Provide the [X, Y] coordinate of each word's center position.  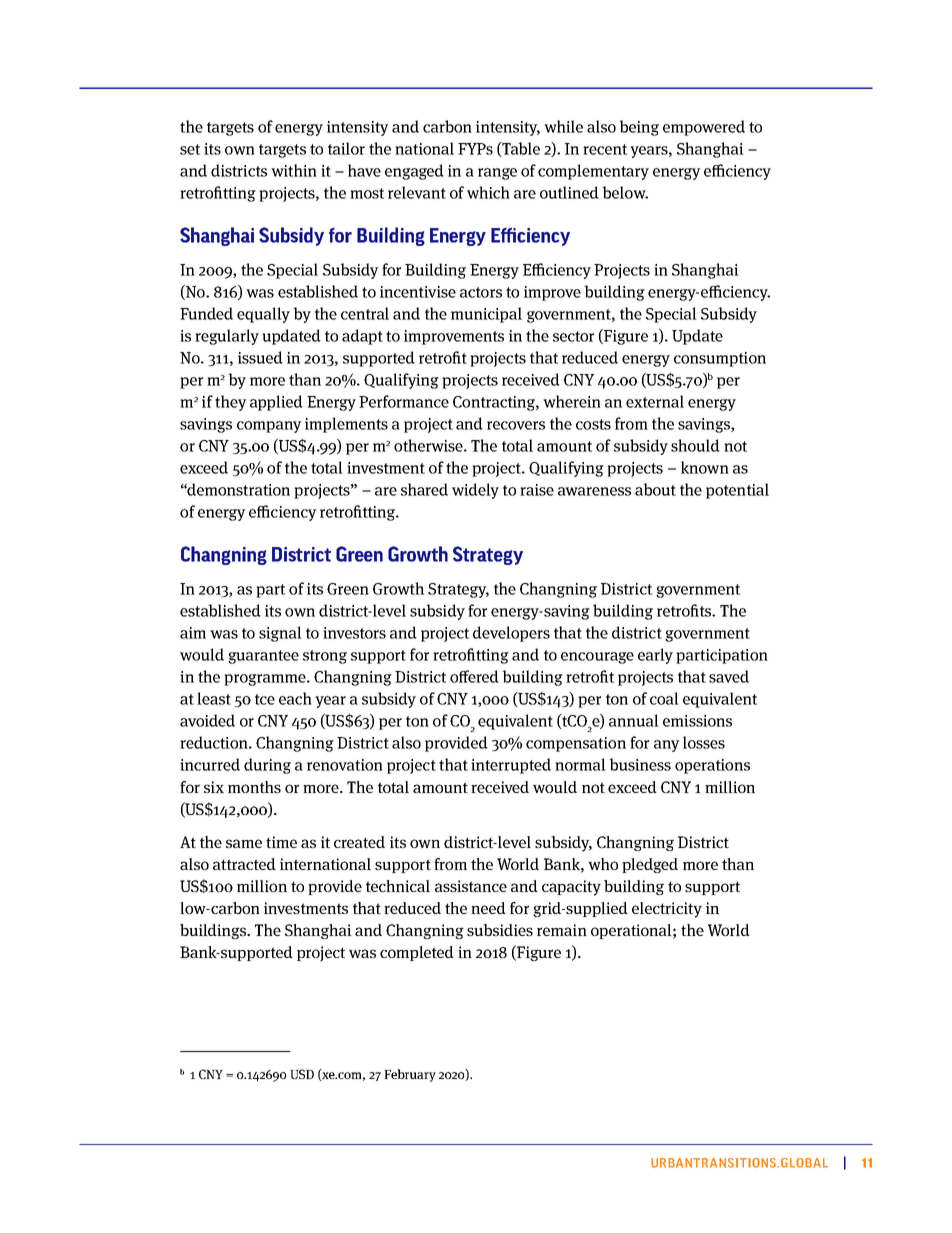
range [497, 174]
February [410, 1075]
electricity [667, 910]
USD [302, 1074]
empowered [704, 128]
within [294, 170]
